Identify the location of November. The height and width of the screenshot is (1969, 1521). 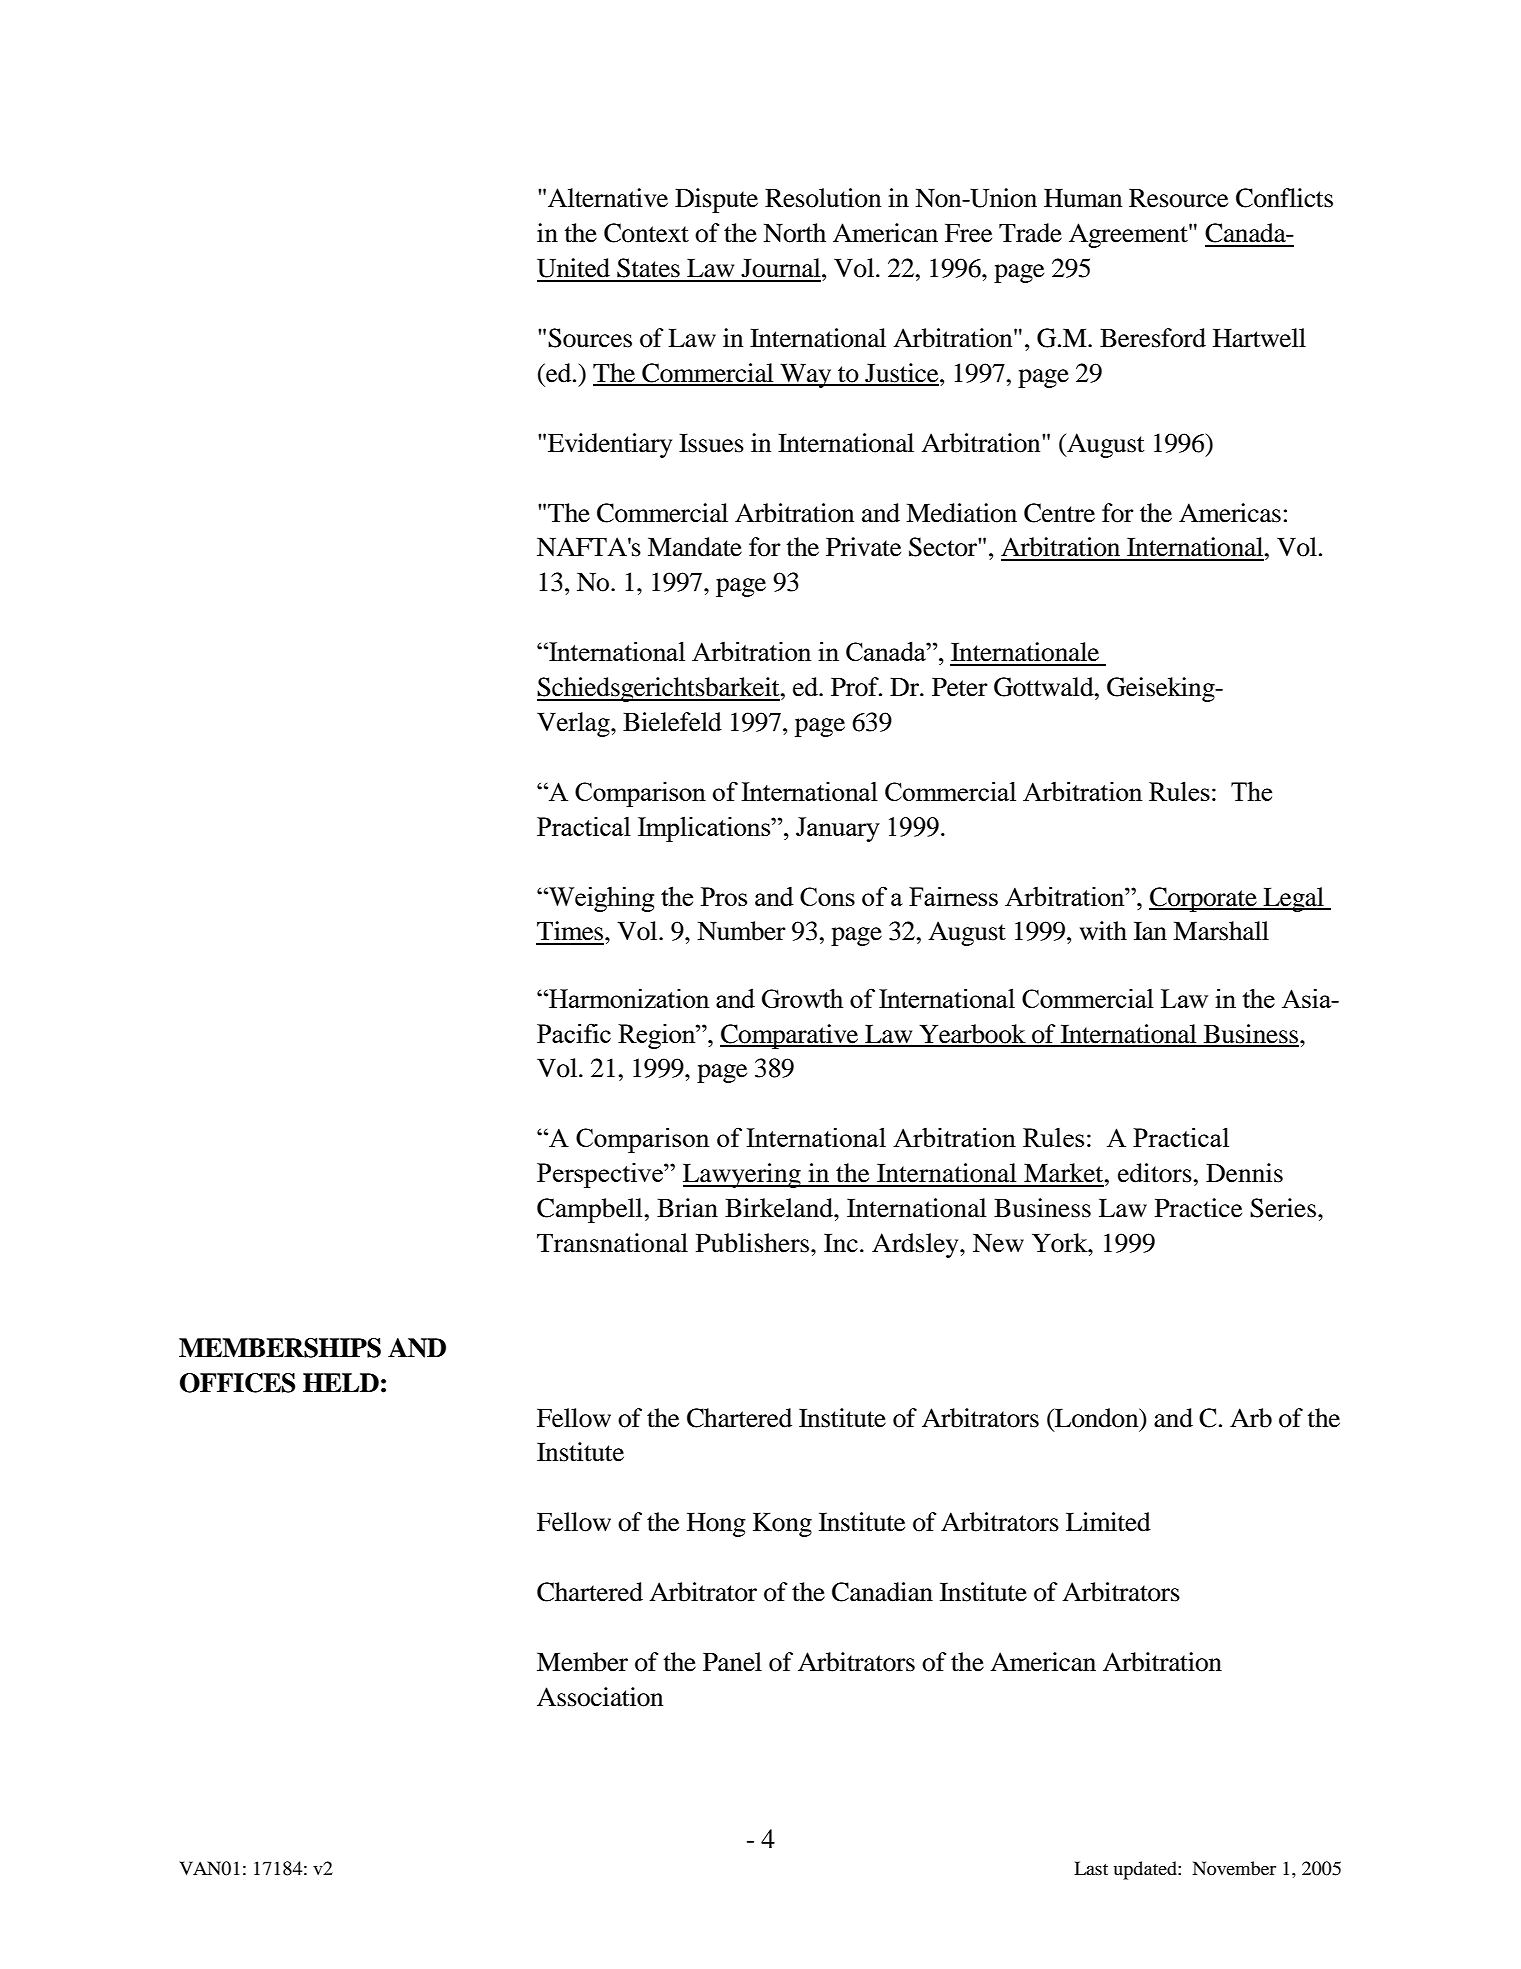
(1234, 1868).
